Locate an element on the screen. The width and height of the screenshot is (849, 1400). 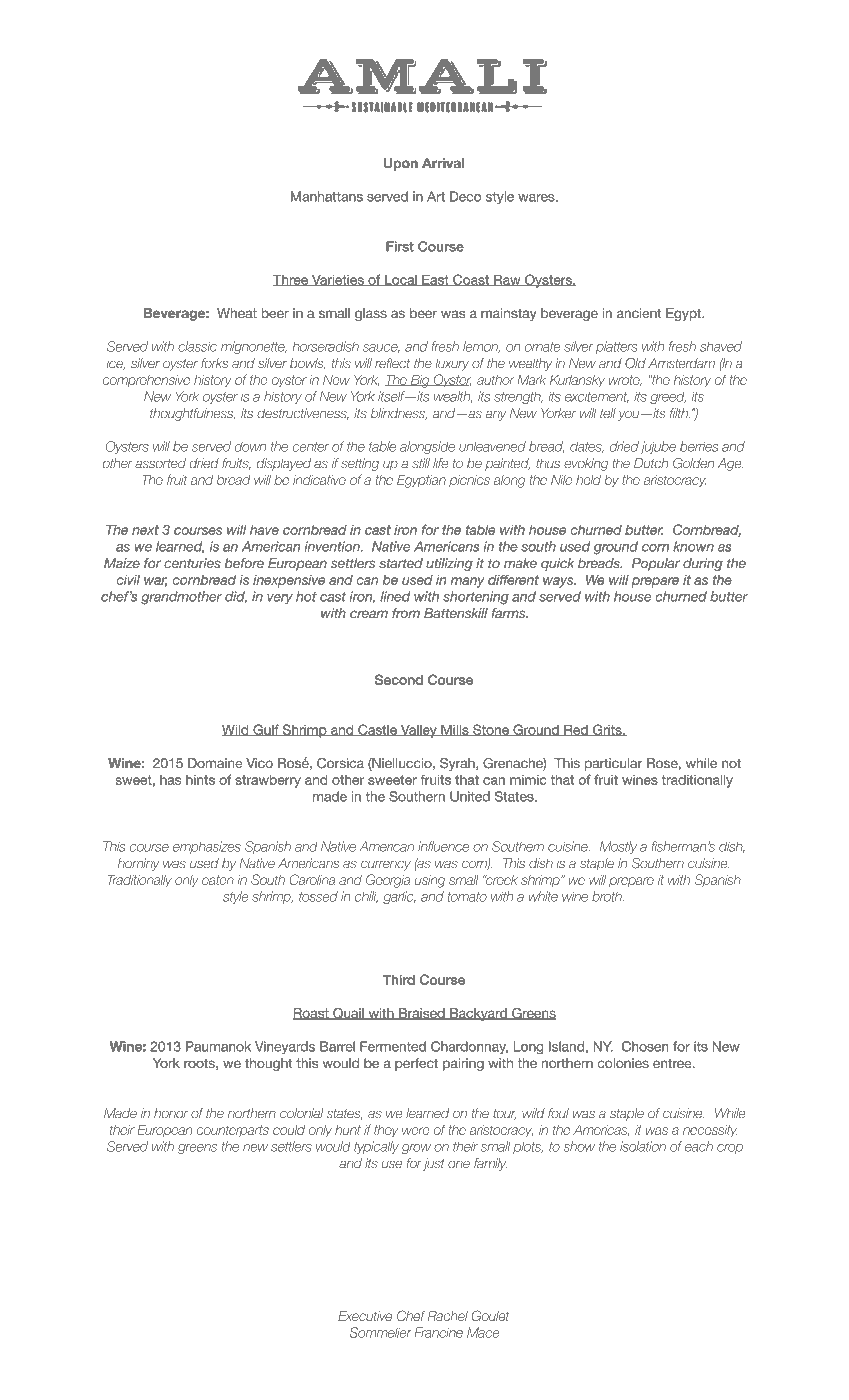
isolation is located at coordinates (643, 1146).
